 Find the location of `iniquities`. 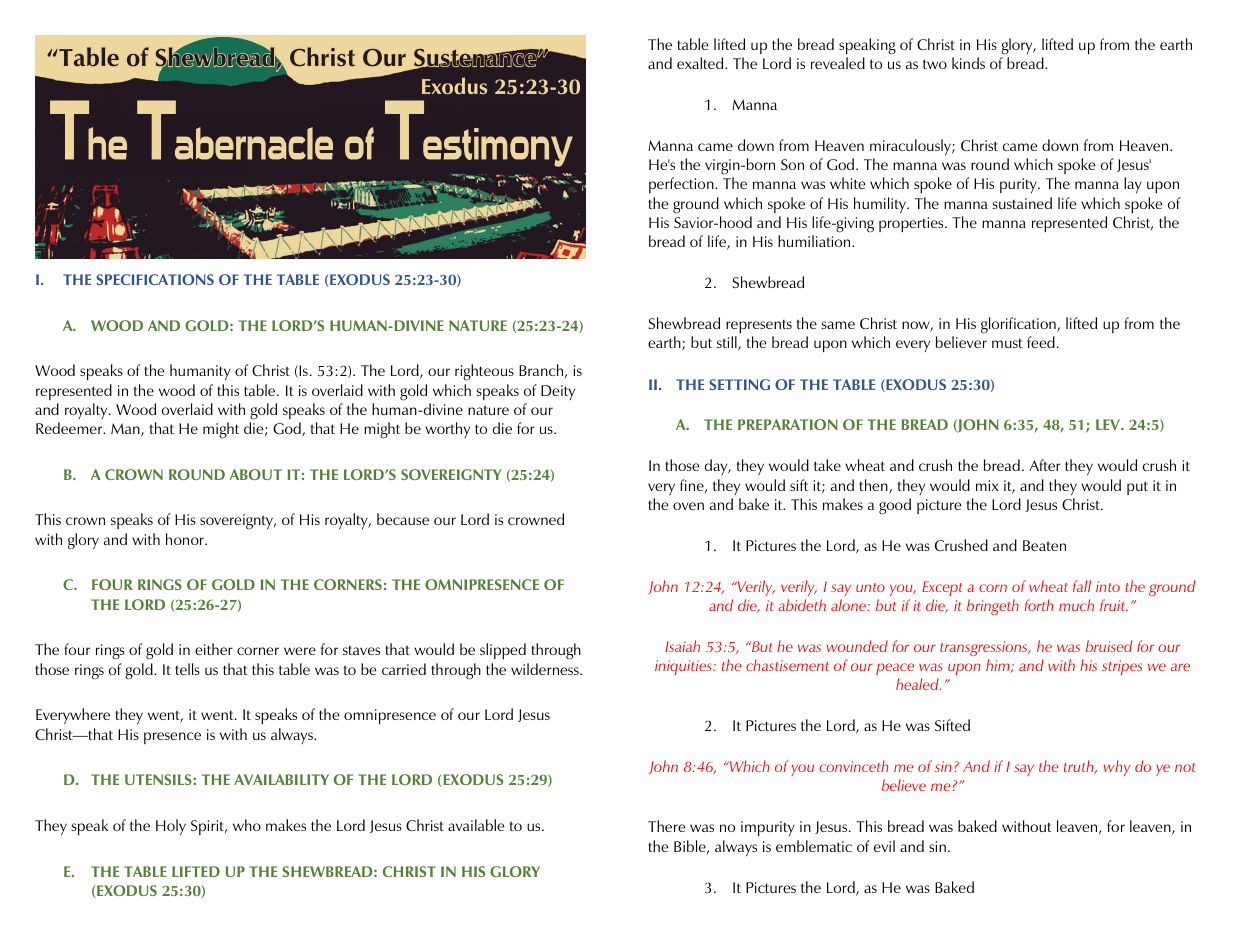

iniquities is located at coordinates (684, 667).
